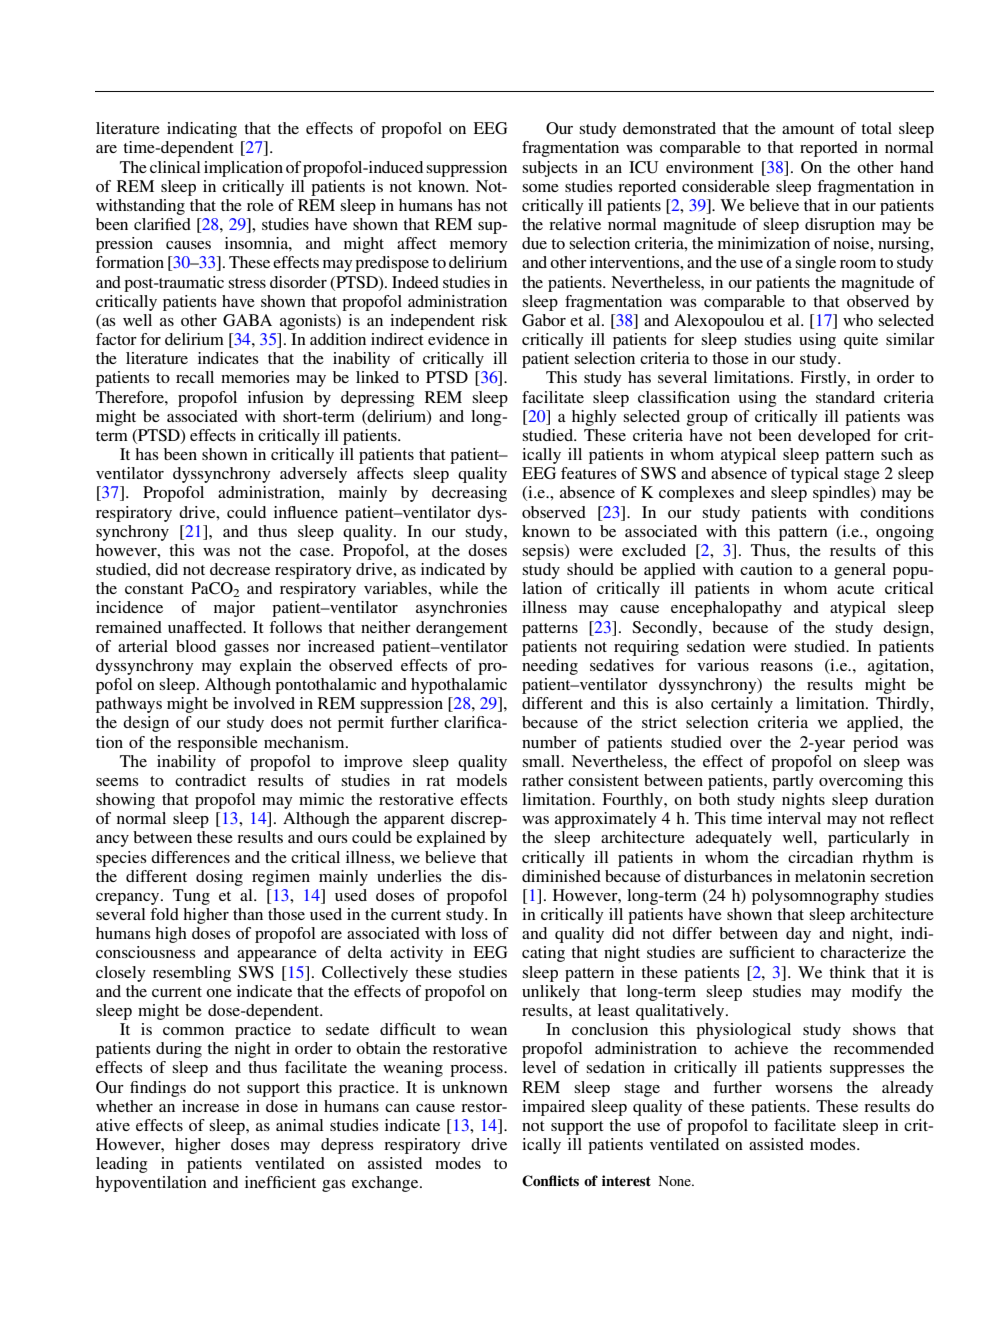  What do you see at coordinates (786, 667) in the screenshot?
I see `reasons` at bounding box center [786, 667].
